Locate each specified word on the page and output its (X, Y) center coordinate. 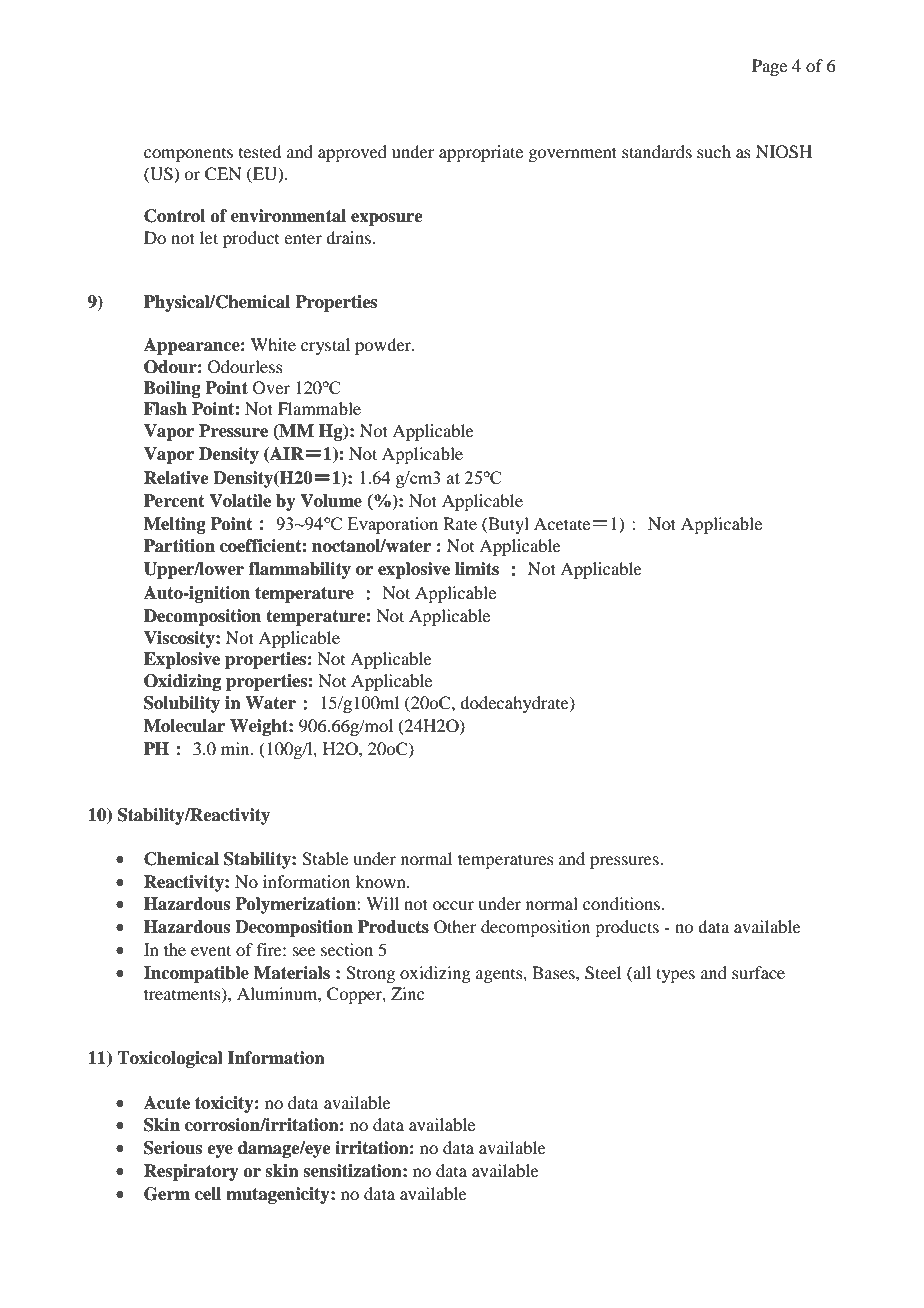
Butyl (507, 525)
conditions (622, 903)
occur (453, 905)
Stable (325, 859)
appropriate (481, 153)
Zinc (407, 993)
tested (260, 151)
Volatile (240, 501)
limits (477, 569)
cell (208, 1194)
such (714, 151)
